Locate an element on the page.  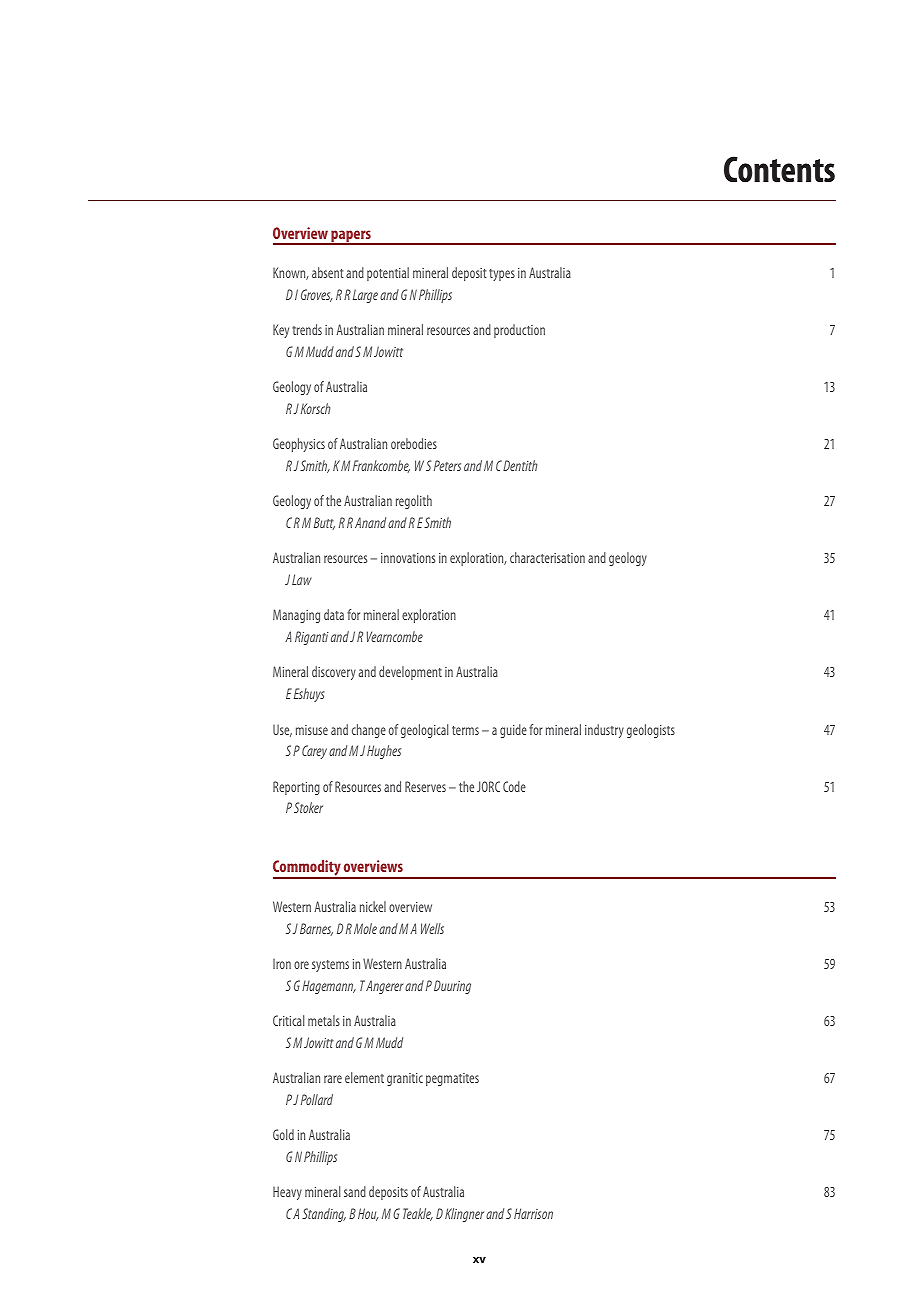
Contents is located at coordinates (779, 169).
